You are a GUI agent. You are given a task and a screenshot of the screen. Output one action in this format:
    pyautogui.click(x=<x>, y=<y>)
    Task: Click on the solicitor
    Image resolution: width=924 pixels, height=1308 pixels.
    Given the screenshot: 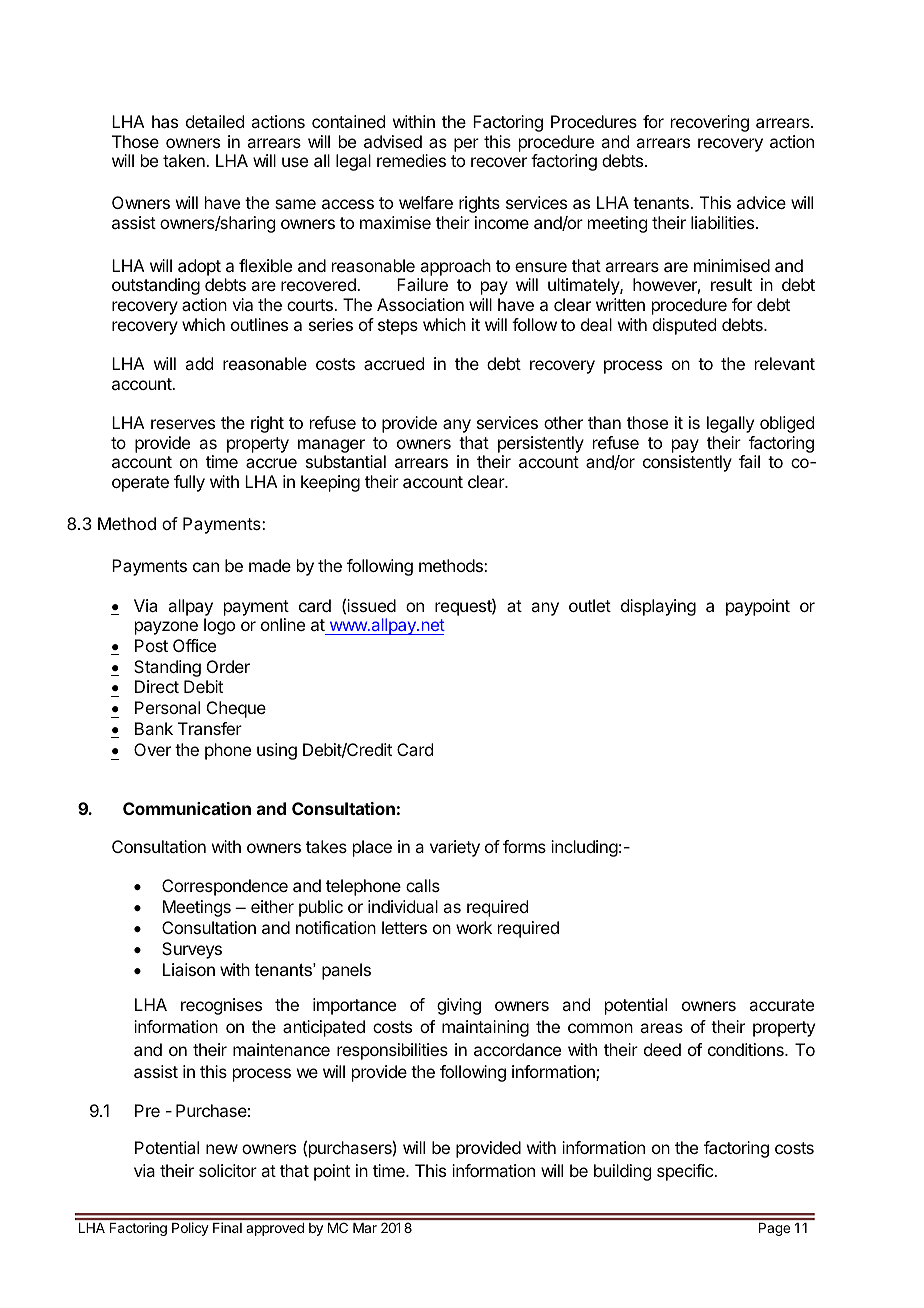 What is the action you would take?
    pyautogui.click(x=228, y=1170)
